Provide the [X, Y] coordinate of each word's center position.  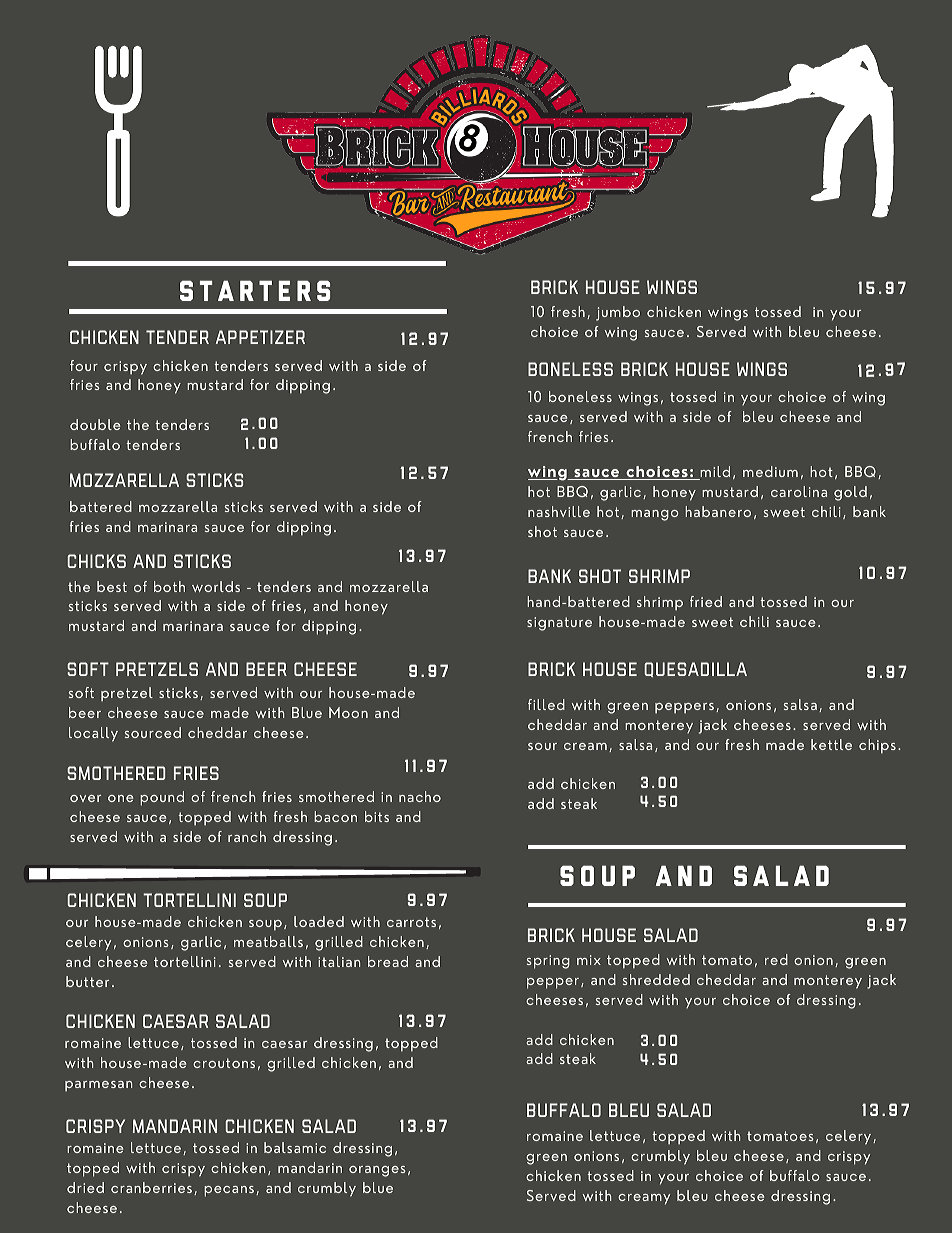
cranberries [151, 1187]
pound [162, 798]
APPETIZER [260, 337]
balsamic [295, 1147]
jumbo [618, 313]
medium [770, 471]
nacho [420, 796]
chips [877, 746]
